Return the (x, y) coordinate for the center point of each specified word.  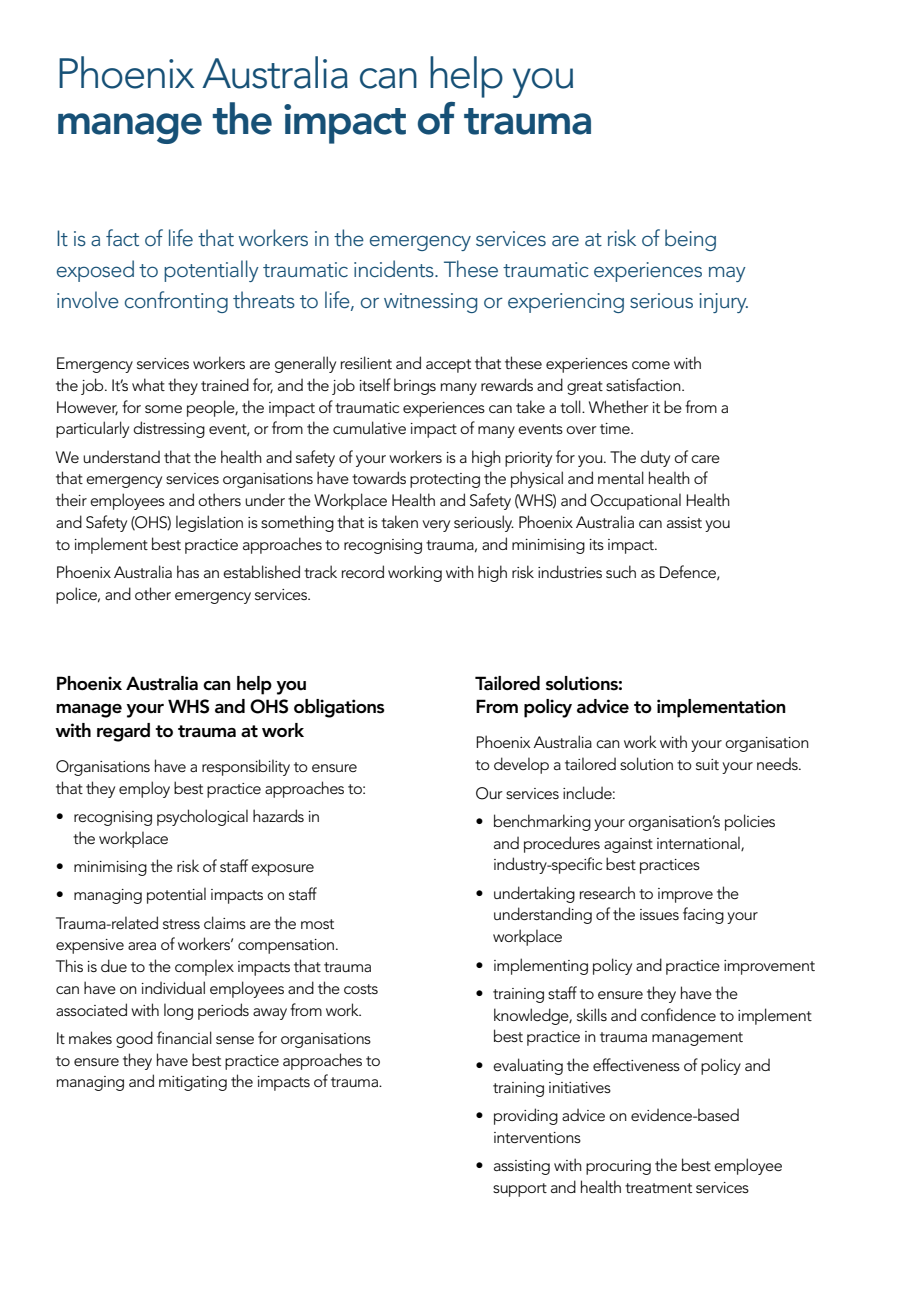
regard (123, 732)
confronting (176, 302)
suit (707, 764)
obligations (339, 708)
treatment (658, 1188)
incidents (395, 268)
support (520, 1190)
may (727, 274)
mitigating (193, 1083)
